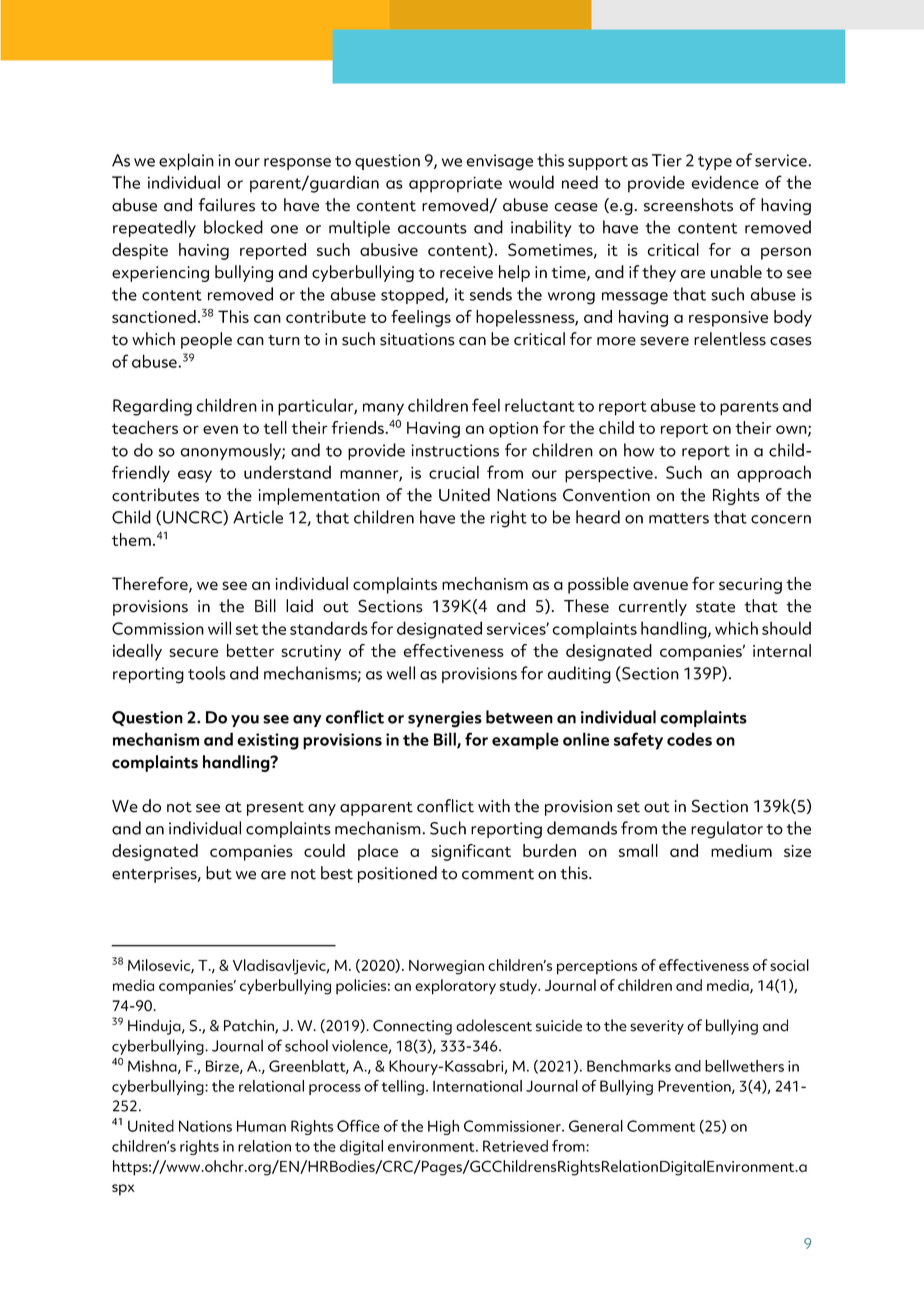 The image size is (924, 1308). What do you see at coordinates (226, 205) in the page?
I see `failures` at bounding box center [226, 205].
